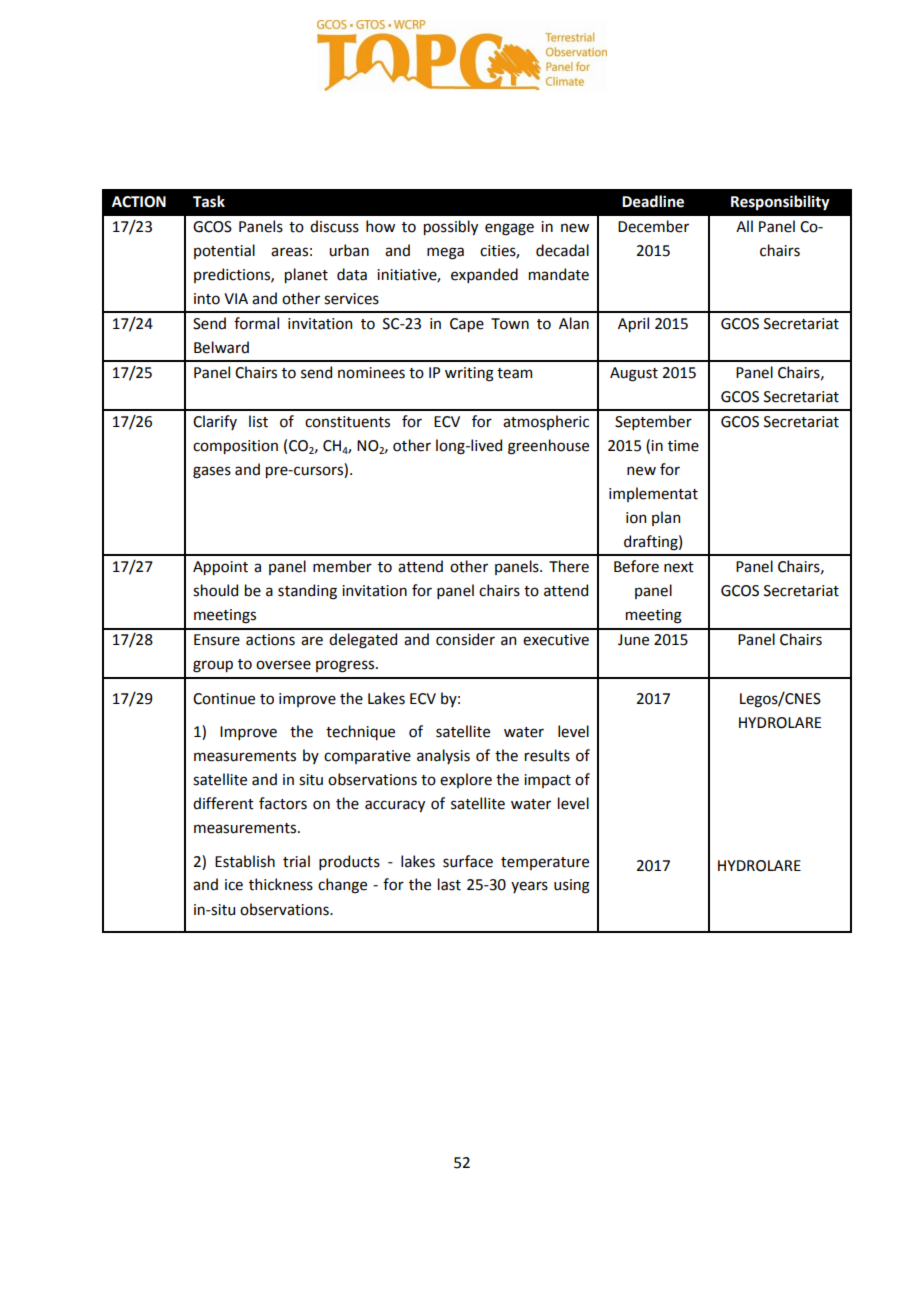 This screenshot has width=924, height=1308. What do you see at coordinates (633, 640) in the screenshot?
I see `June` at bounding box center [633, 640].
